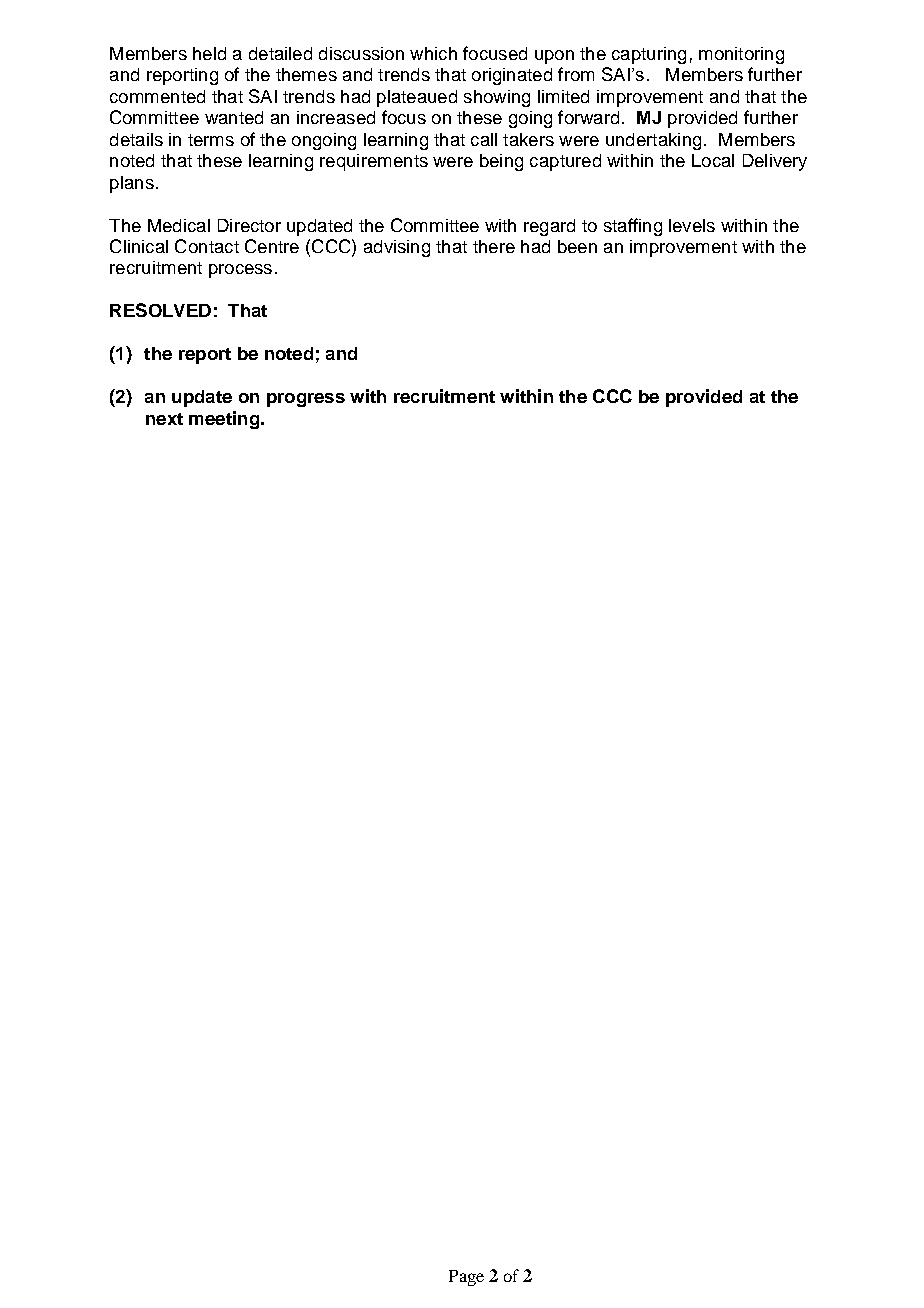 Image resolution: width=924 pixels, height=1308 pixels. I want to click on regard, so click(549, 227).
